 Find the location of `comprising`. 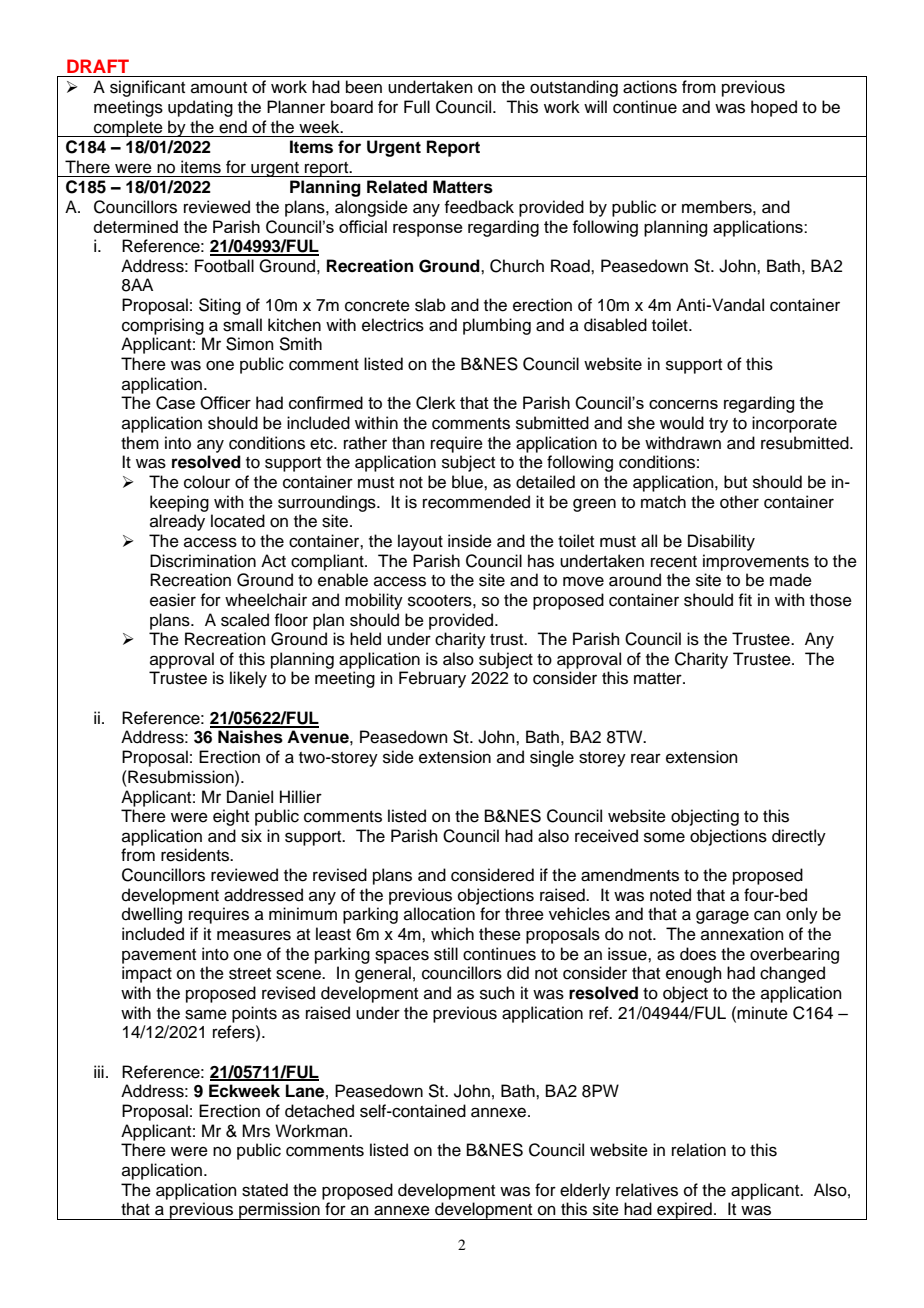

comprising is located at coordinates (163, 326).
